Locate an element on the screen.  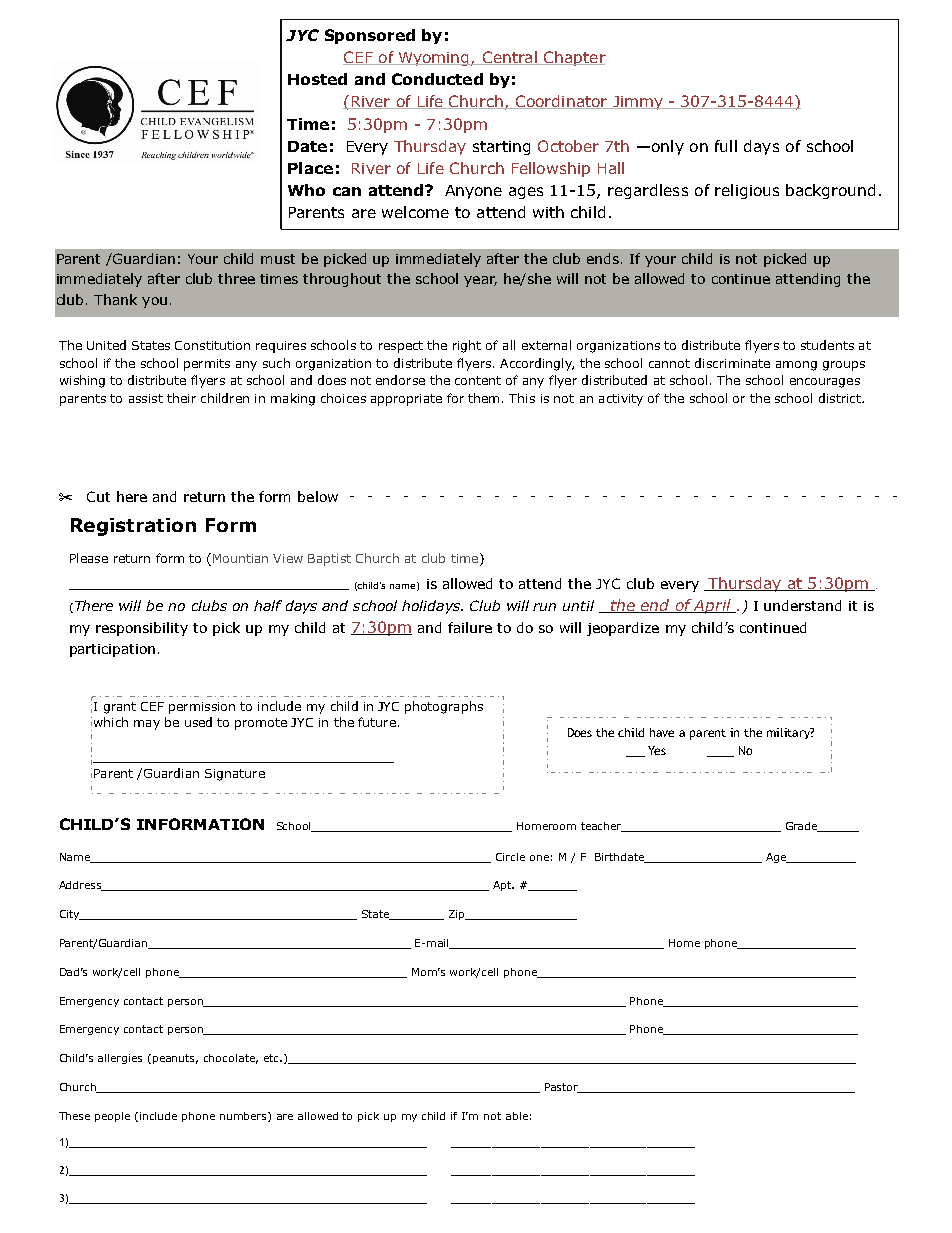
Yes is located at coordinates (657, 750).
